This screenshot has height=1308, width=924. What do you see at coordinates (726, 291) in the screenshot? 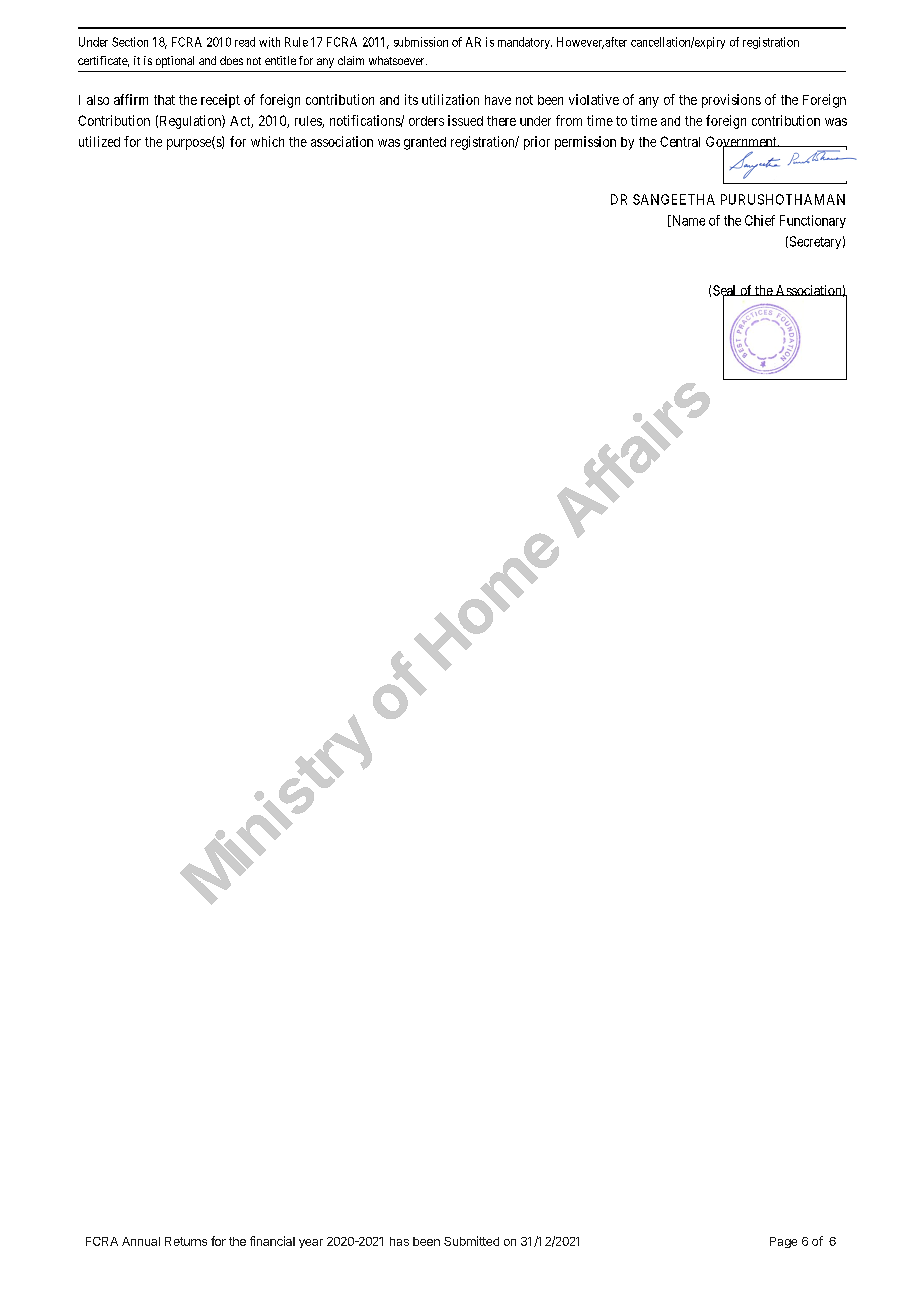
I see `Seal` at bounding box center [726, 291].
